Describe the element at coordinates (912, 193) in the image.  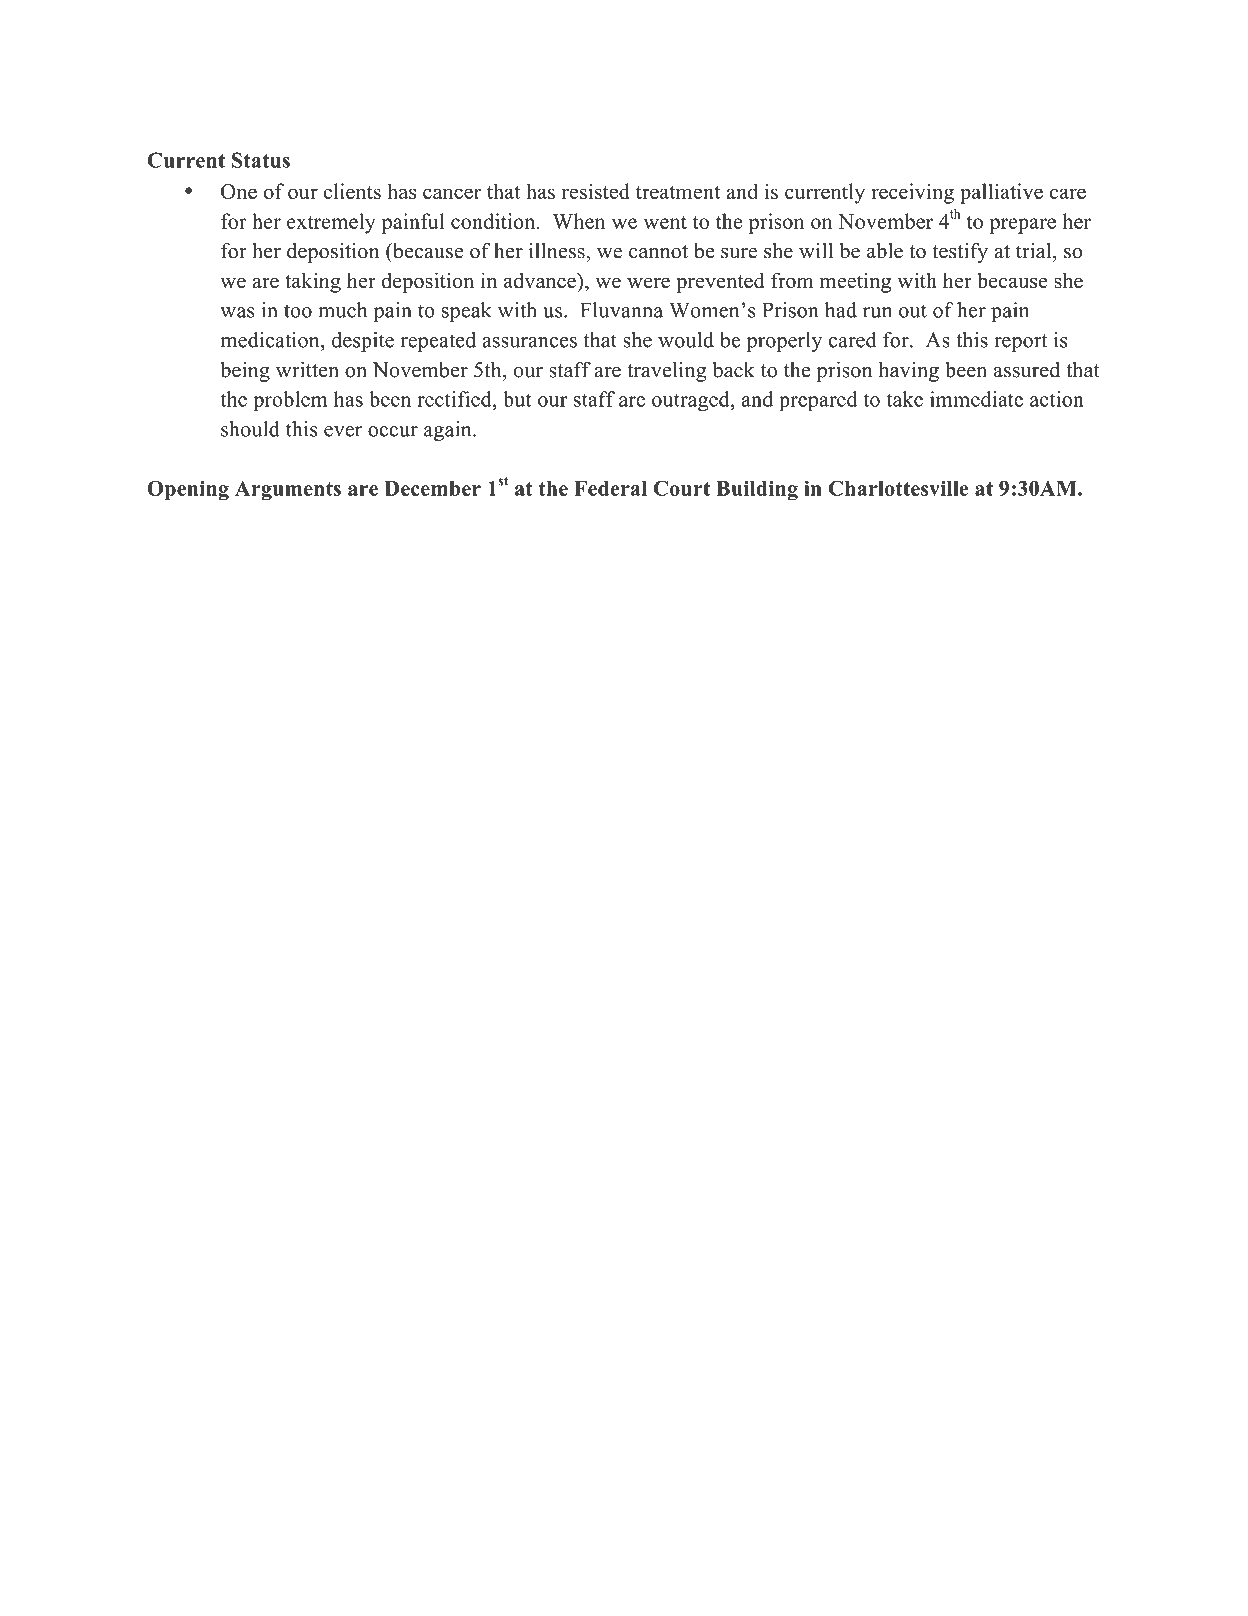
I see `receiving` at that location.
